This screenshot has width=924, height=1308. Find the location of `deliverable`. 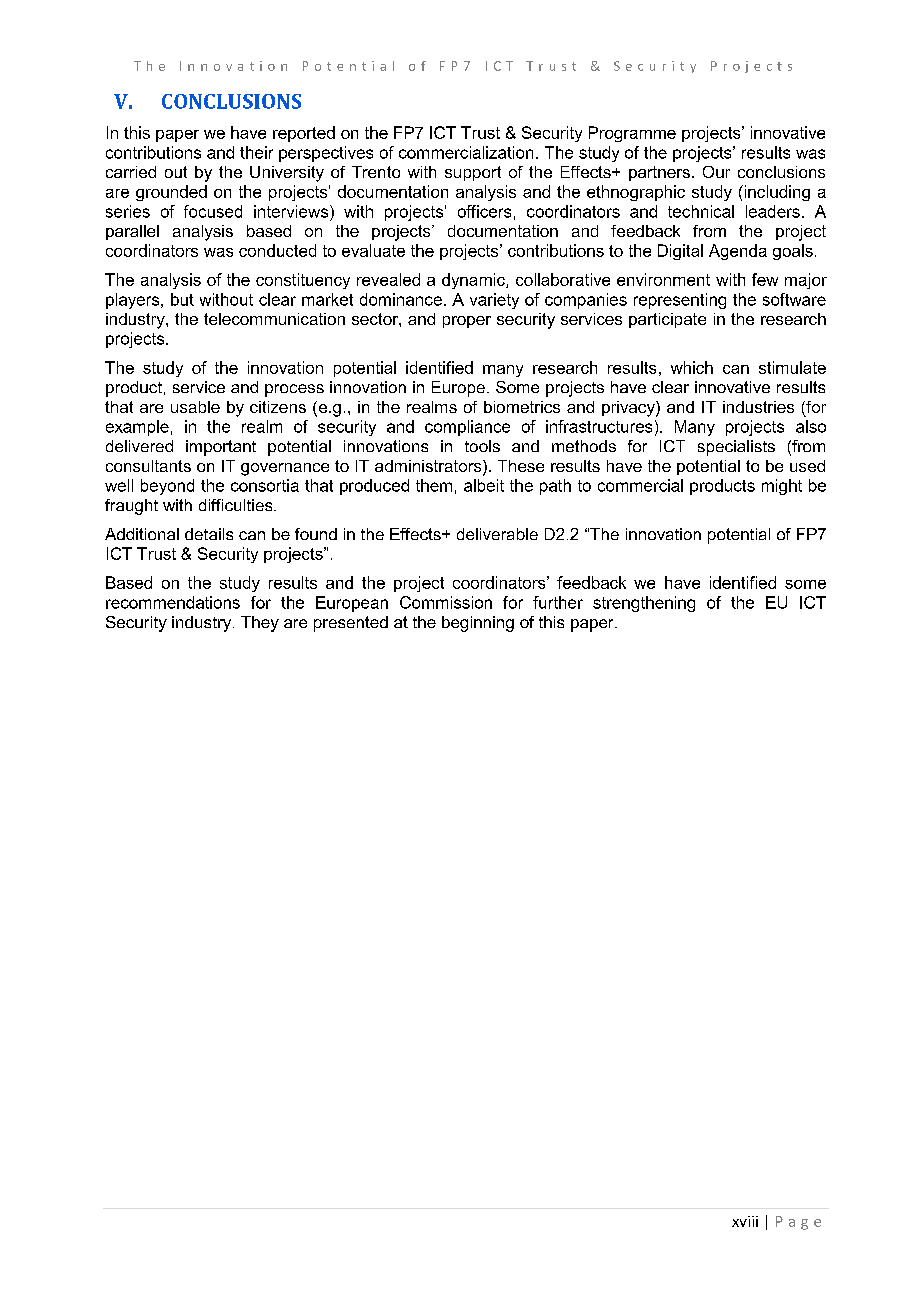

deliverable is located at coordinates (497, 534).
